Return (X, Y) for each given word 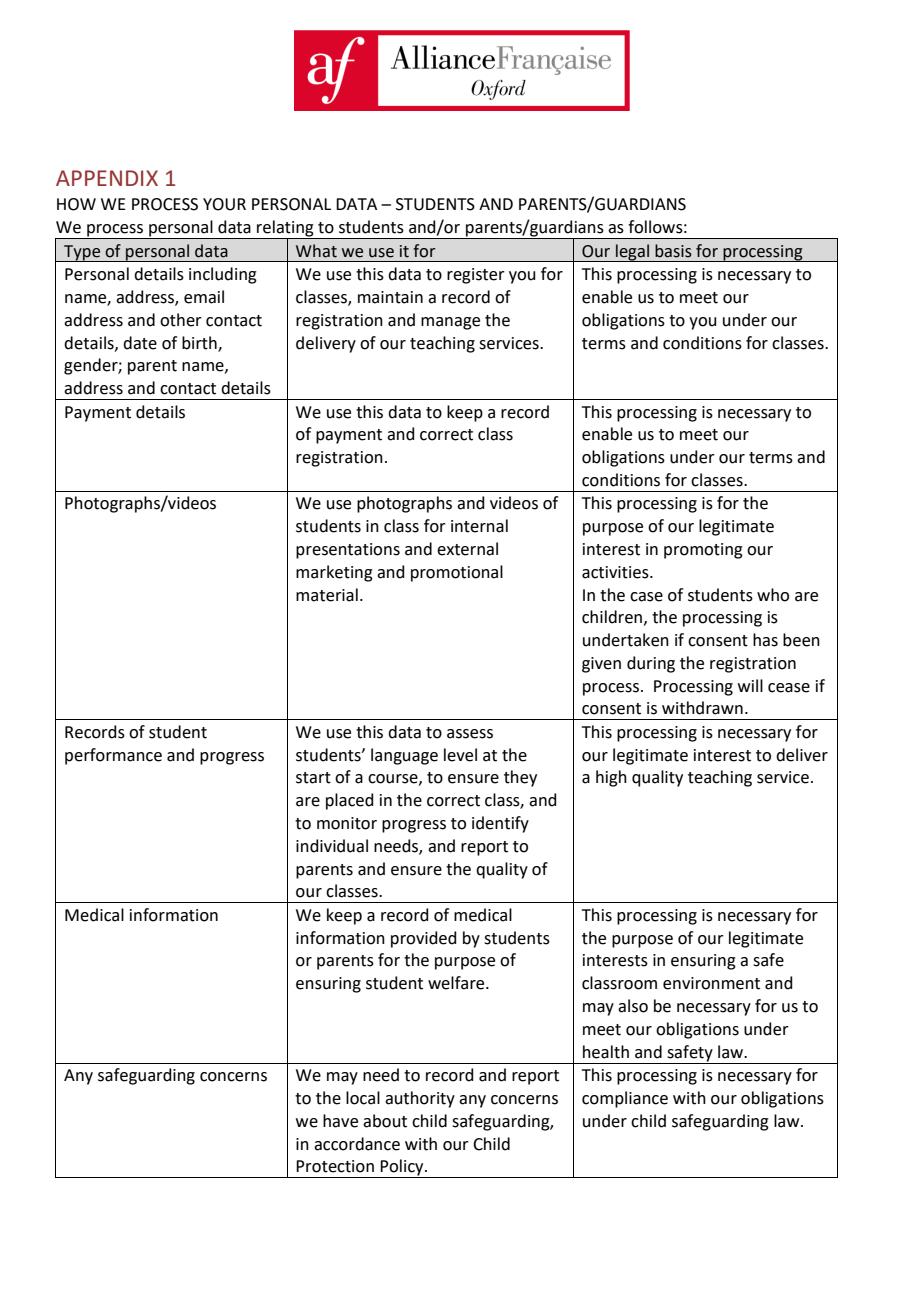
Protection (335, 1166)
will (750, 685)
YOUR (224, 204)
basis (673, 251)
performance (113, 756)
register (476, 276)
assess (470, 734)
